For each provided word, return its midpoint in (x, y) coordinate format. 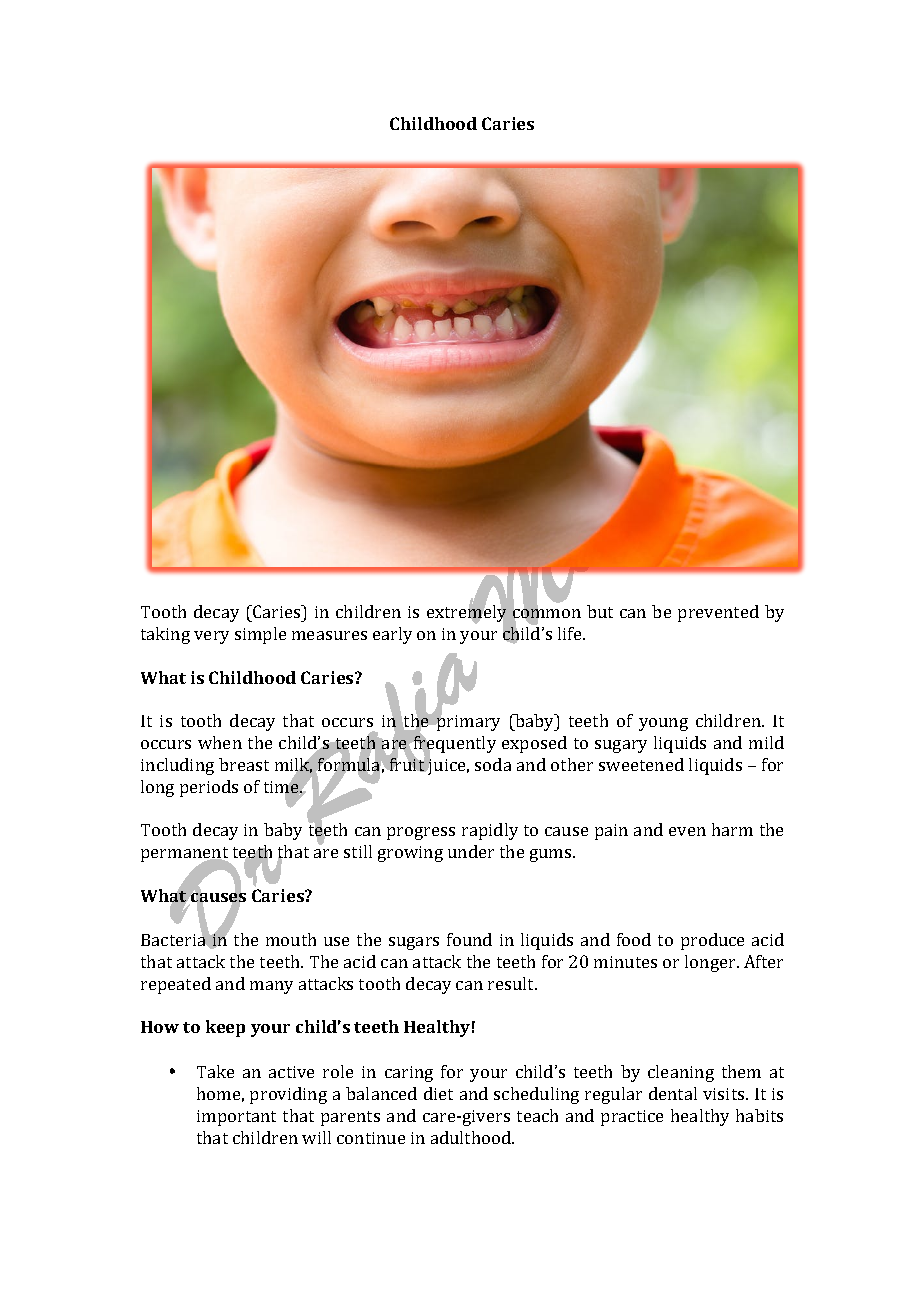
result (512, 983)
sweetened (641, 764)
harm (732, 829)
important (236, 1118)
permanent (186, 856)
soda (493, 764)
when (220, 742)
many (271, 987)
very (211, 637)
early (392, 635)
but (600, 611)
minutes (625, 962)
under (471, 851)
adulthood (472, 1137)
